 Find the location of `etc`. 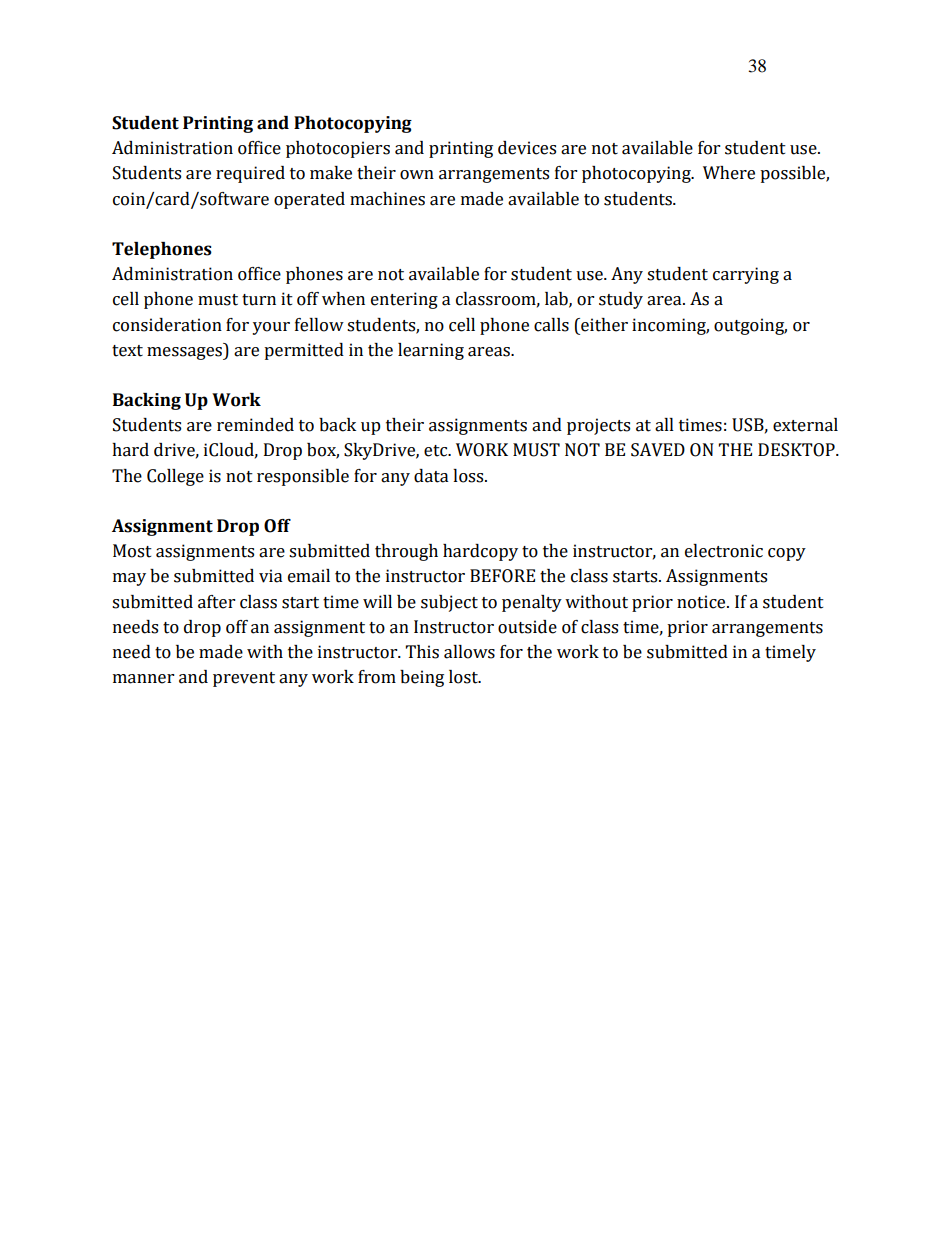

etc is located at coordinates (437, 451).
